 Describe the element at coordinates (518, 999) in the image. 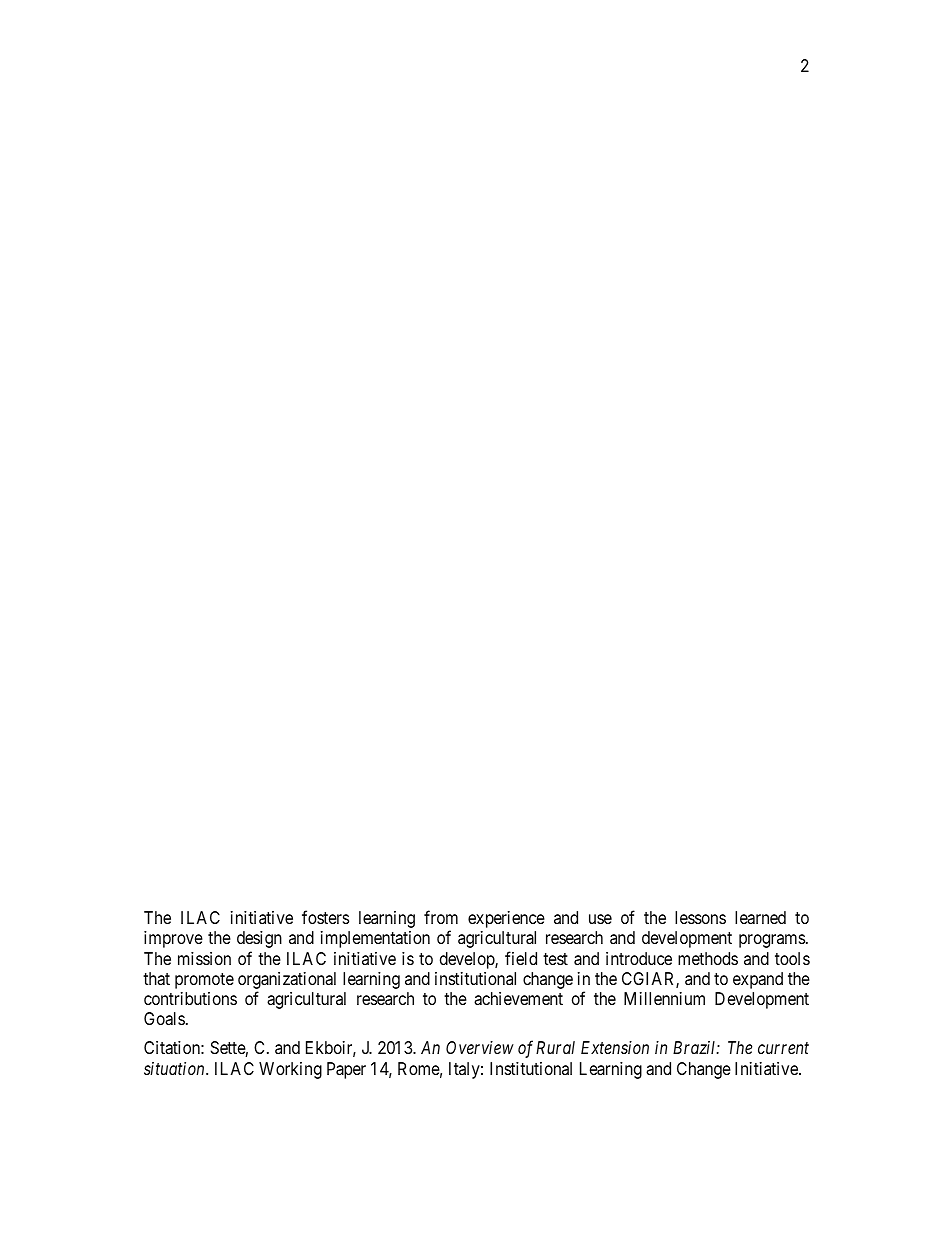

I see `achievement` at that location.
